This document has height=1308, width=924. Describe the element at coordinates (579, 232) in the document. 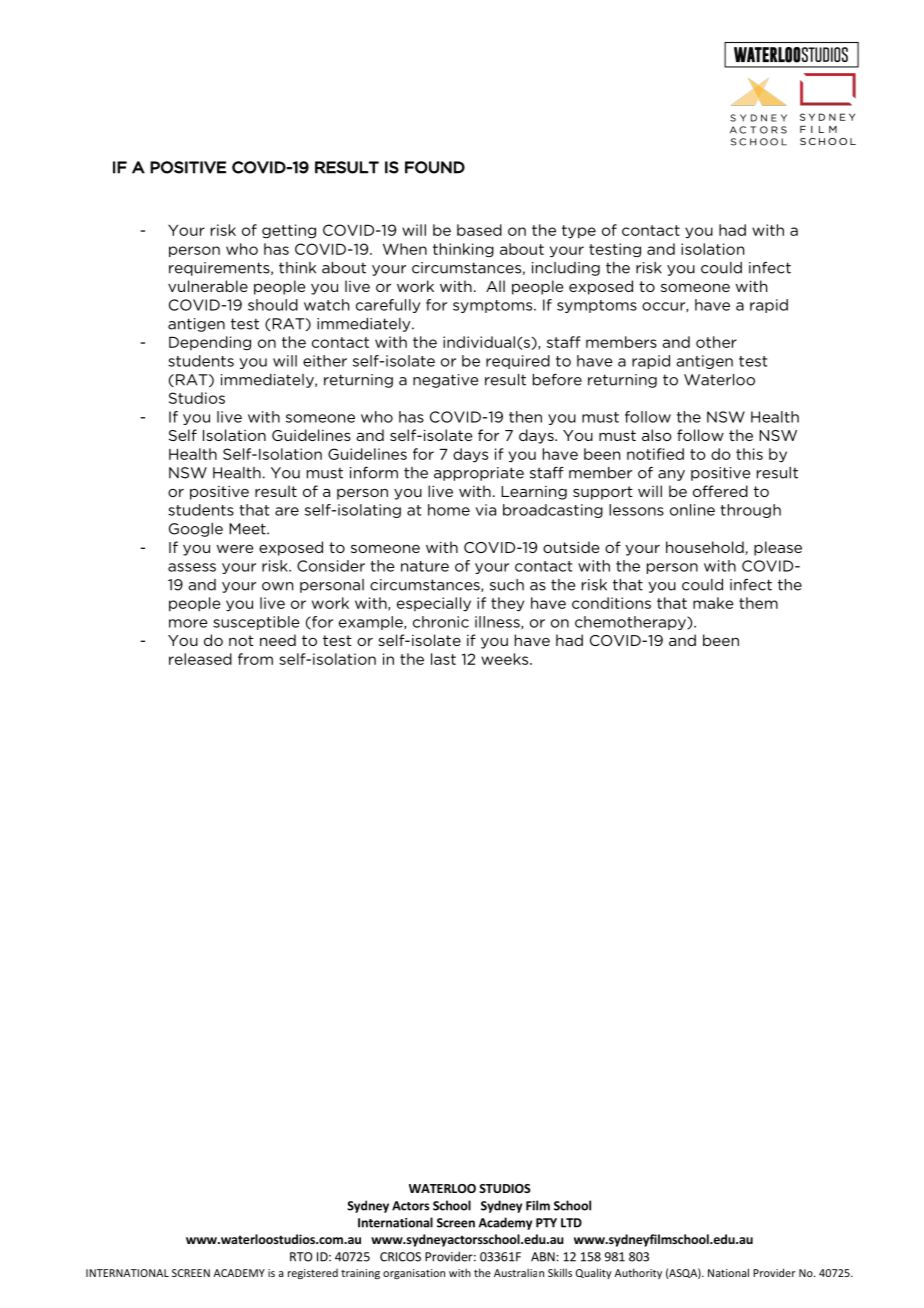

I see `type` at that location.
